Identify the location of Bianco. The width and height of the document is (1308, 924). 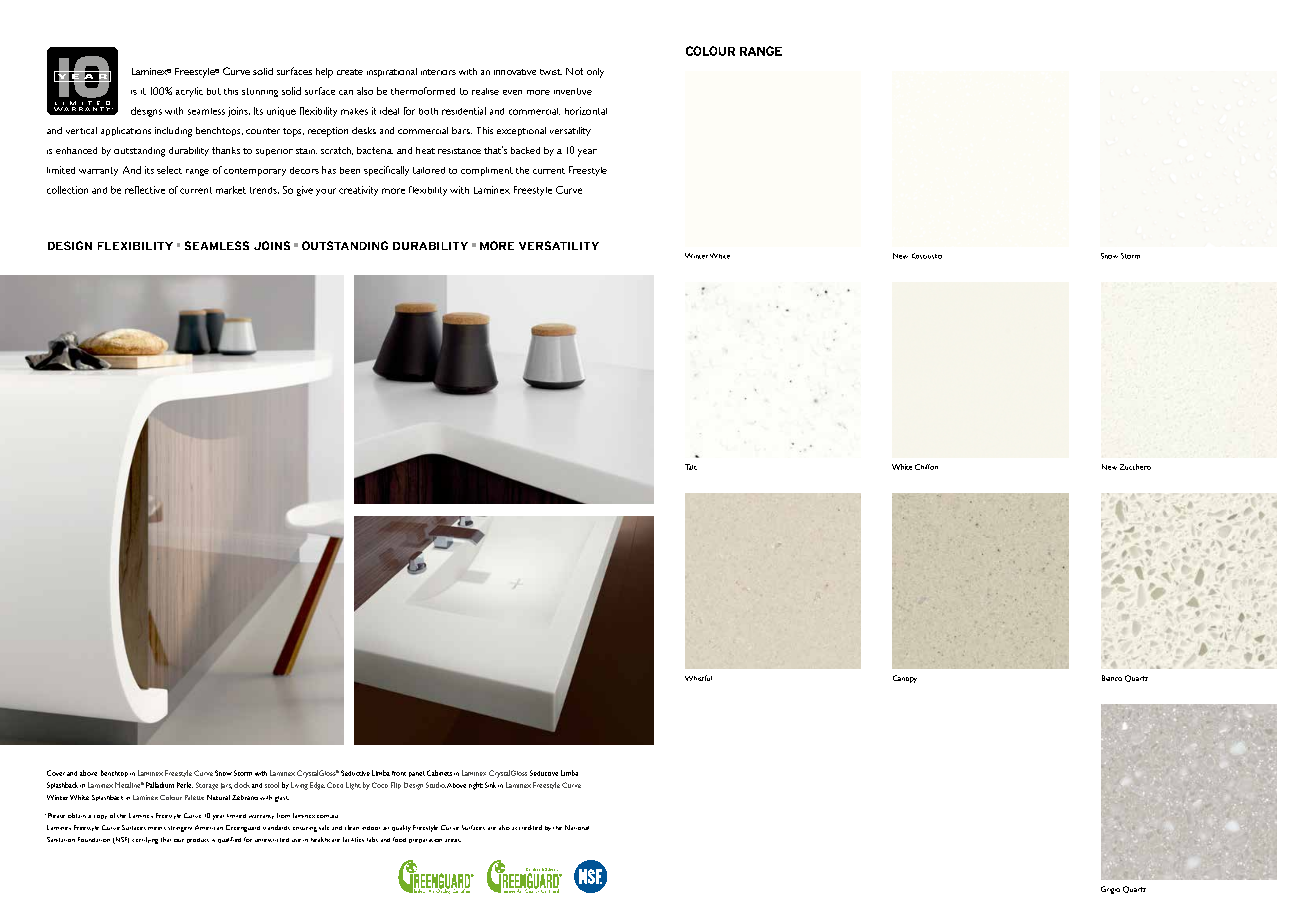
(1112, 678).
